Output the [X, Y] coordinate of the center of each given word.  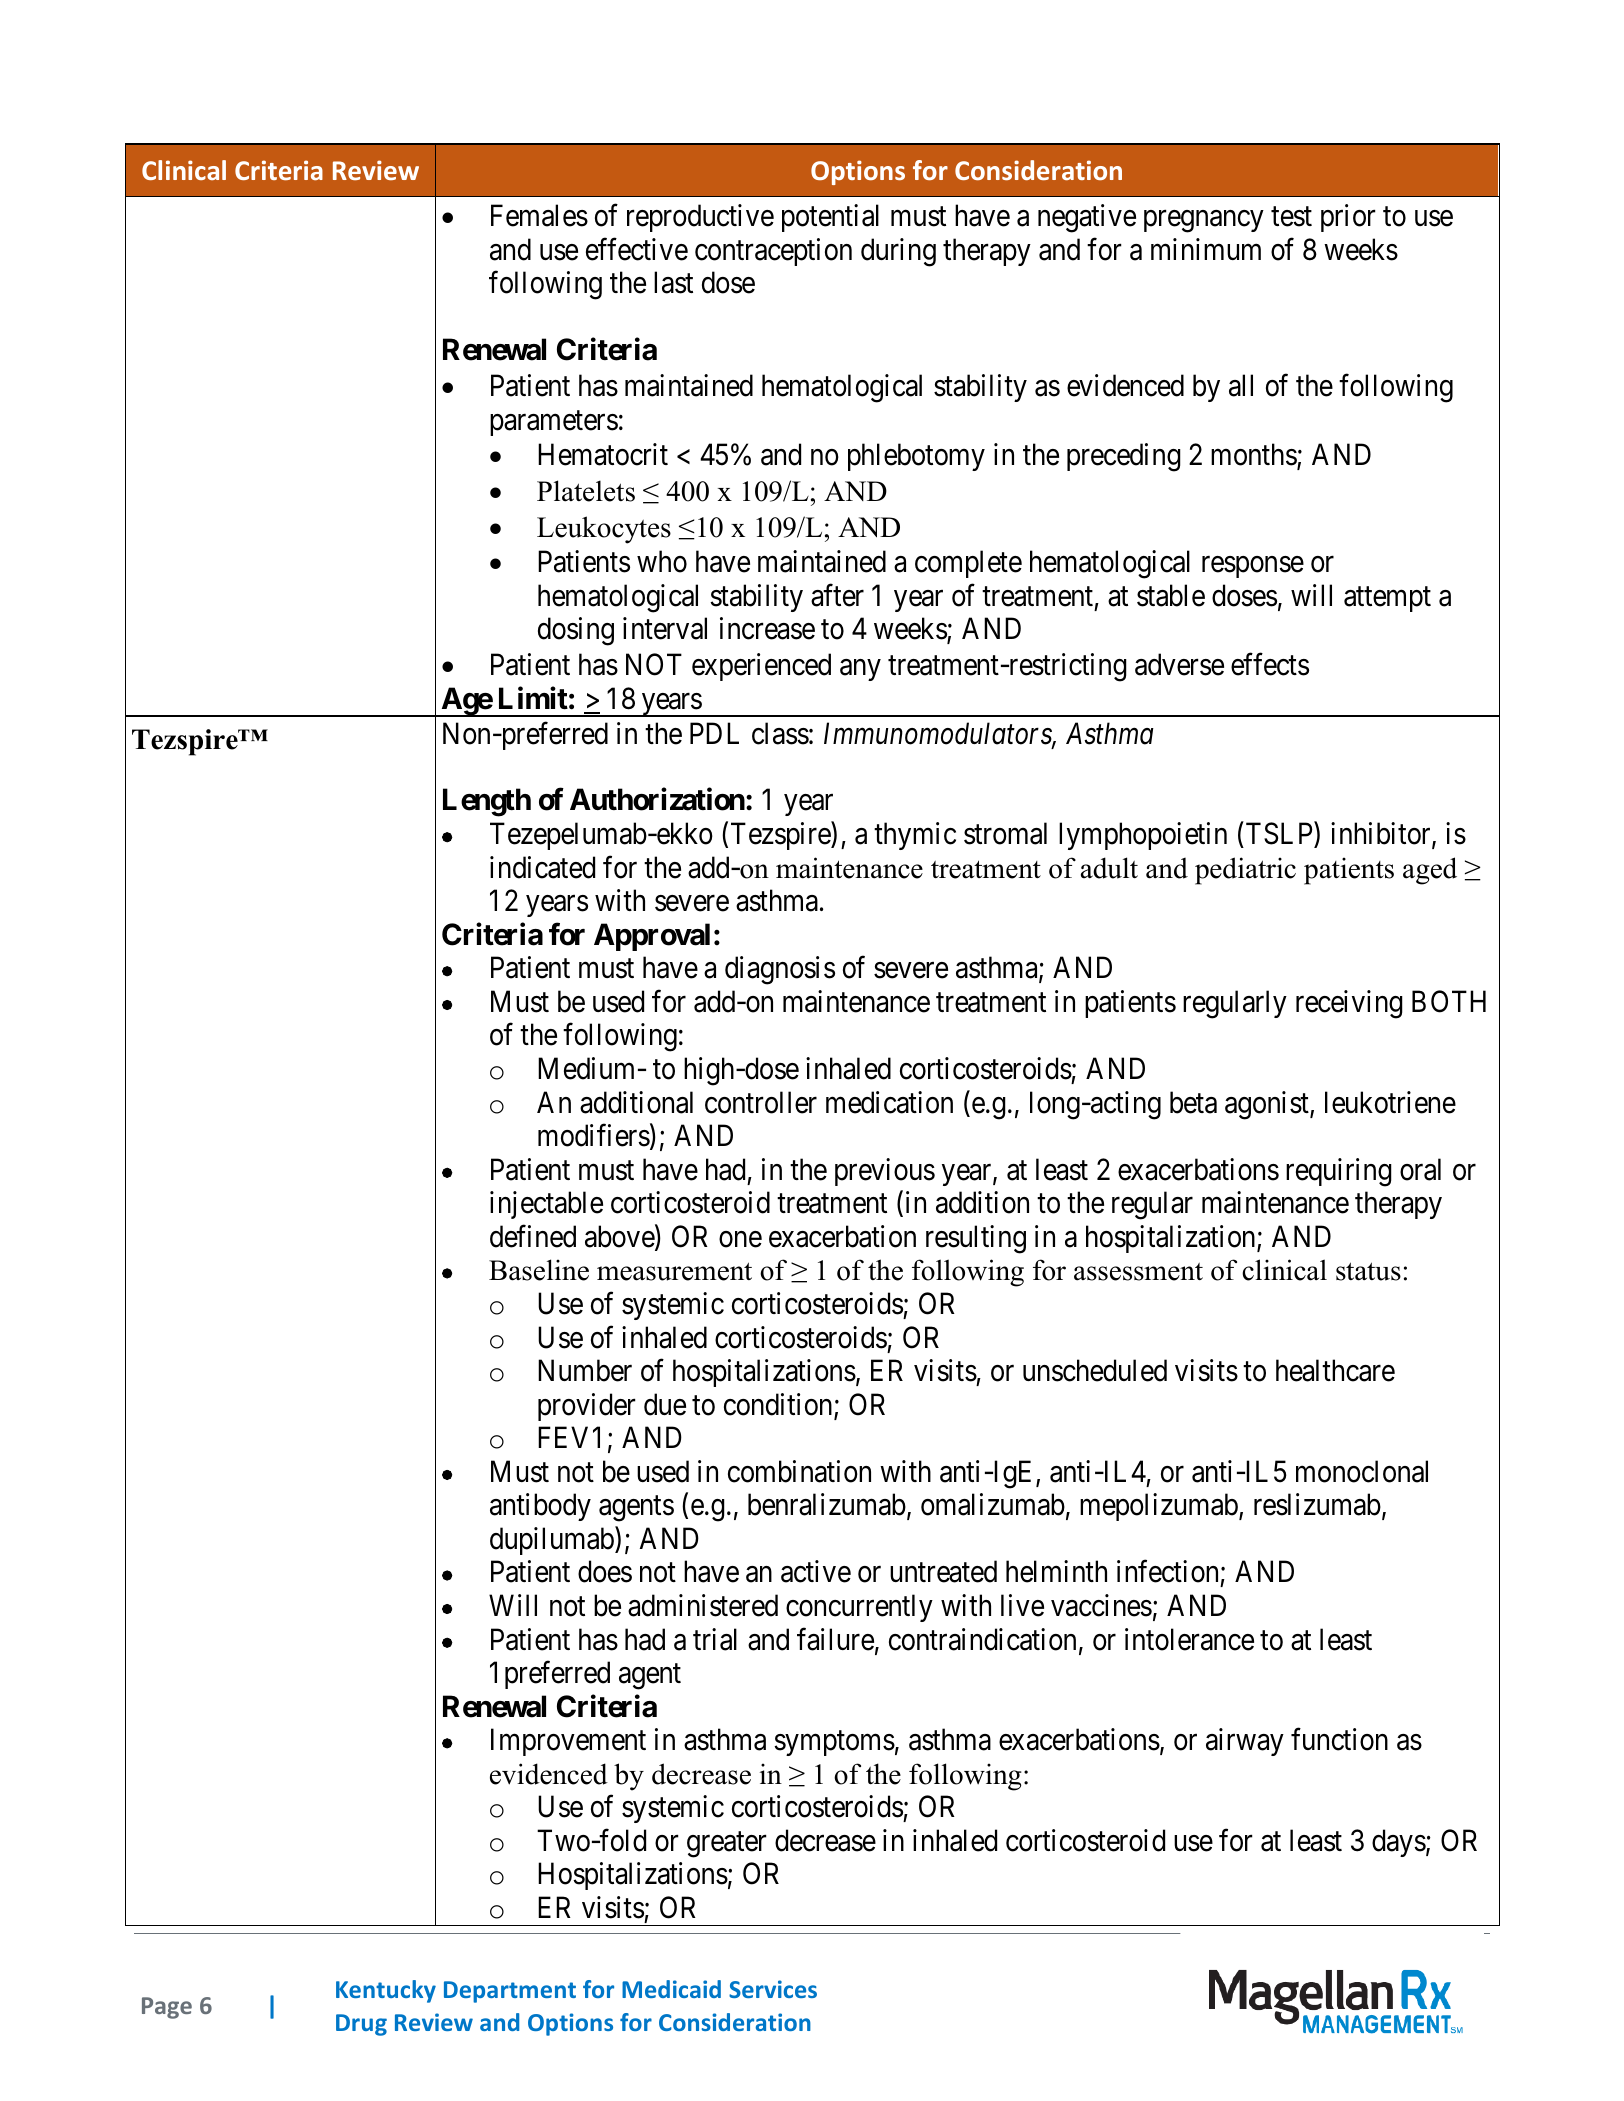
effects [1270, 664]
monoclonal [1362, 1471]
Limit [533, 698]
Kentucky [386, 1991]
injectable [546, 1205]
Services [773, 1989]
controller [761, 1102]
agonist [1268, 1105]
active [816, 1571]
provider [587, 1407]
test [1291, 217]
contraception [773, 252]
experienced [761, 667]
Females [539, 215]
